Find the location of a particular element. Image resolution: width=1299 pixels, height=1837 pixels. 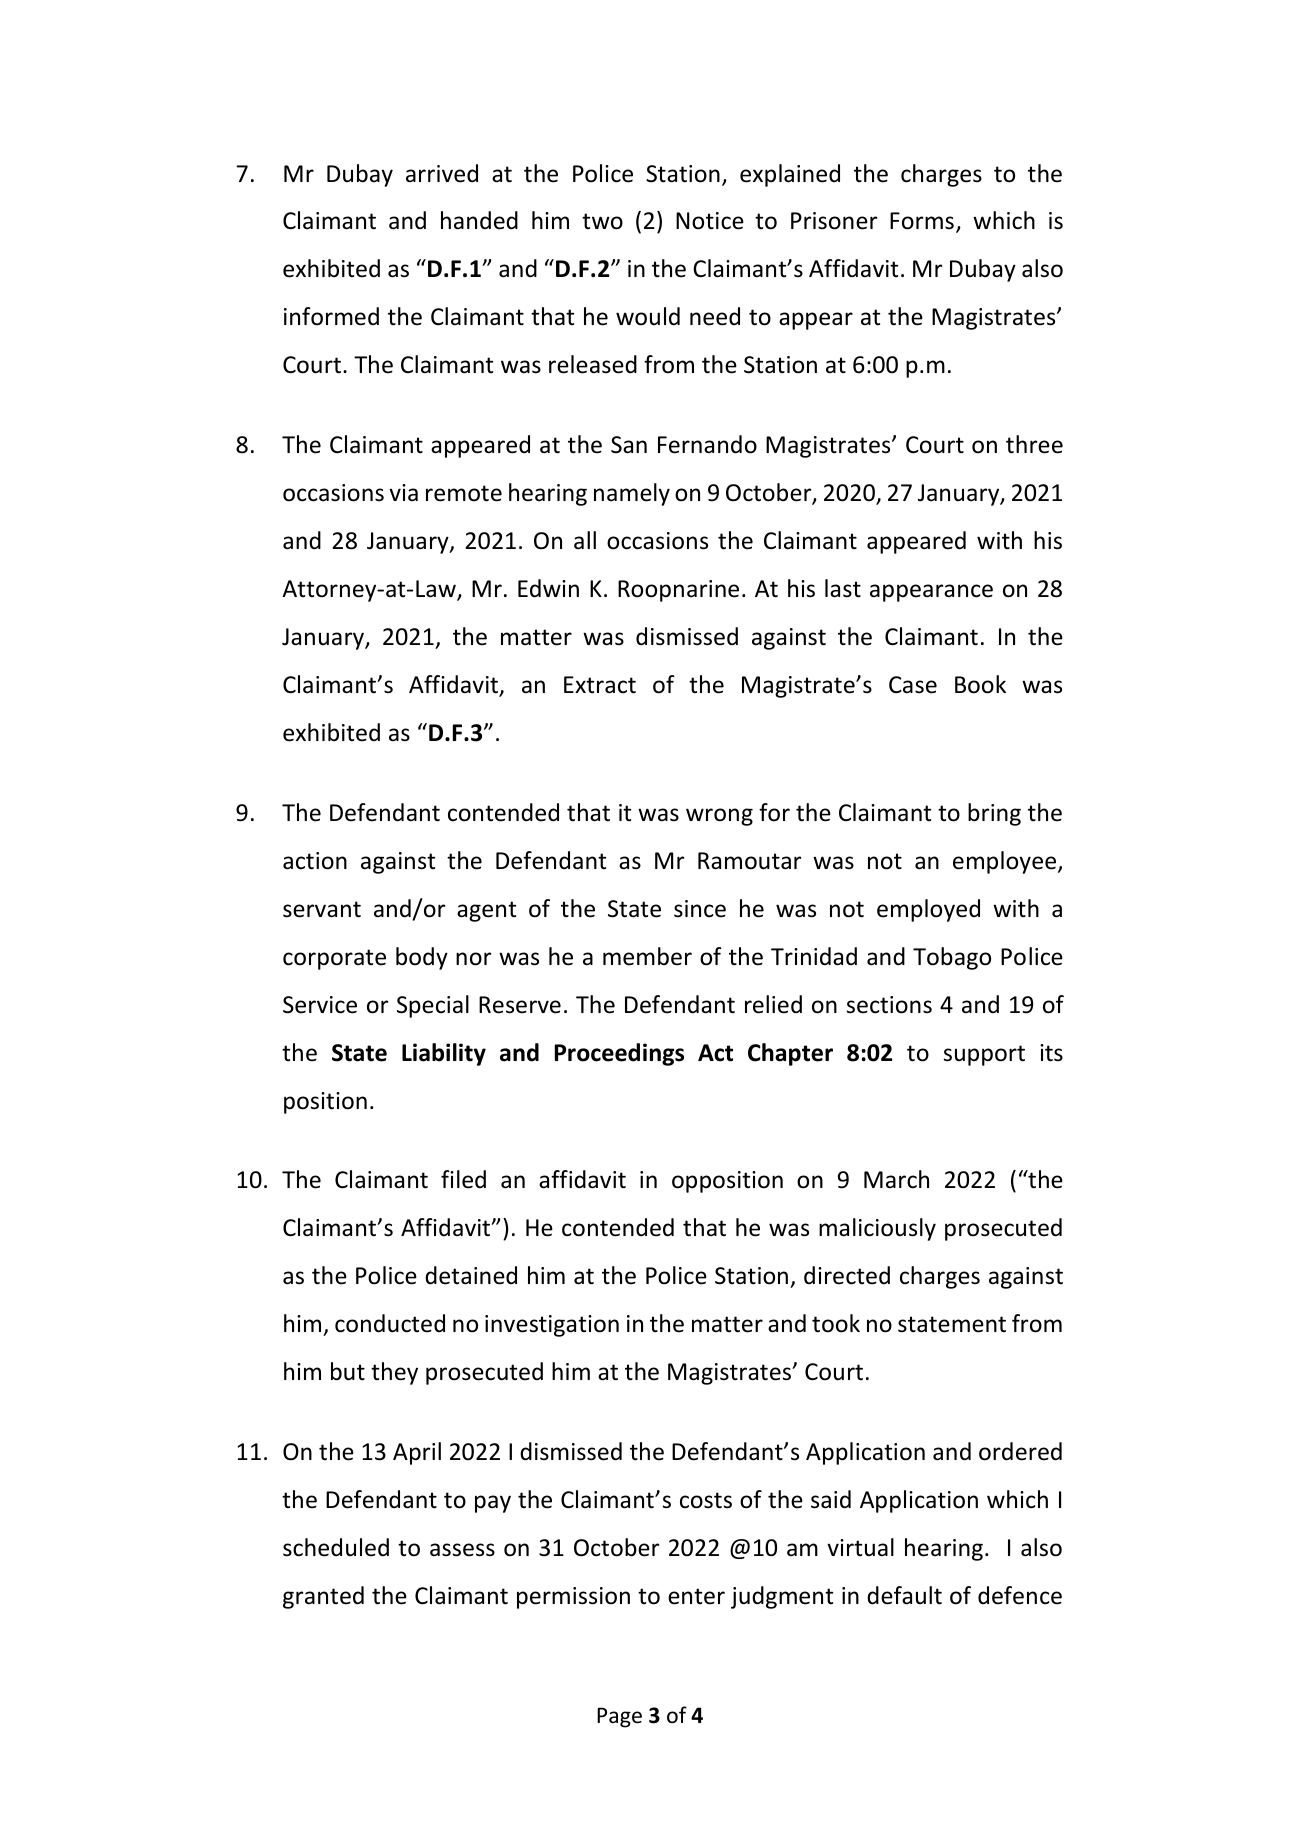

arrived is located at coordinates (442, 173).
